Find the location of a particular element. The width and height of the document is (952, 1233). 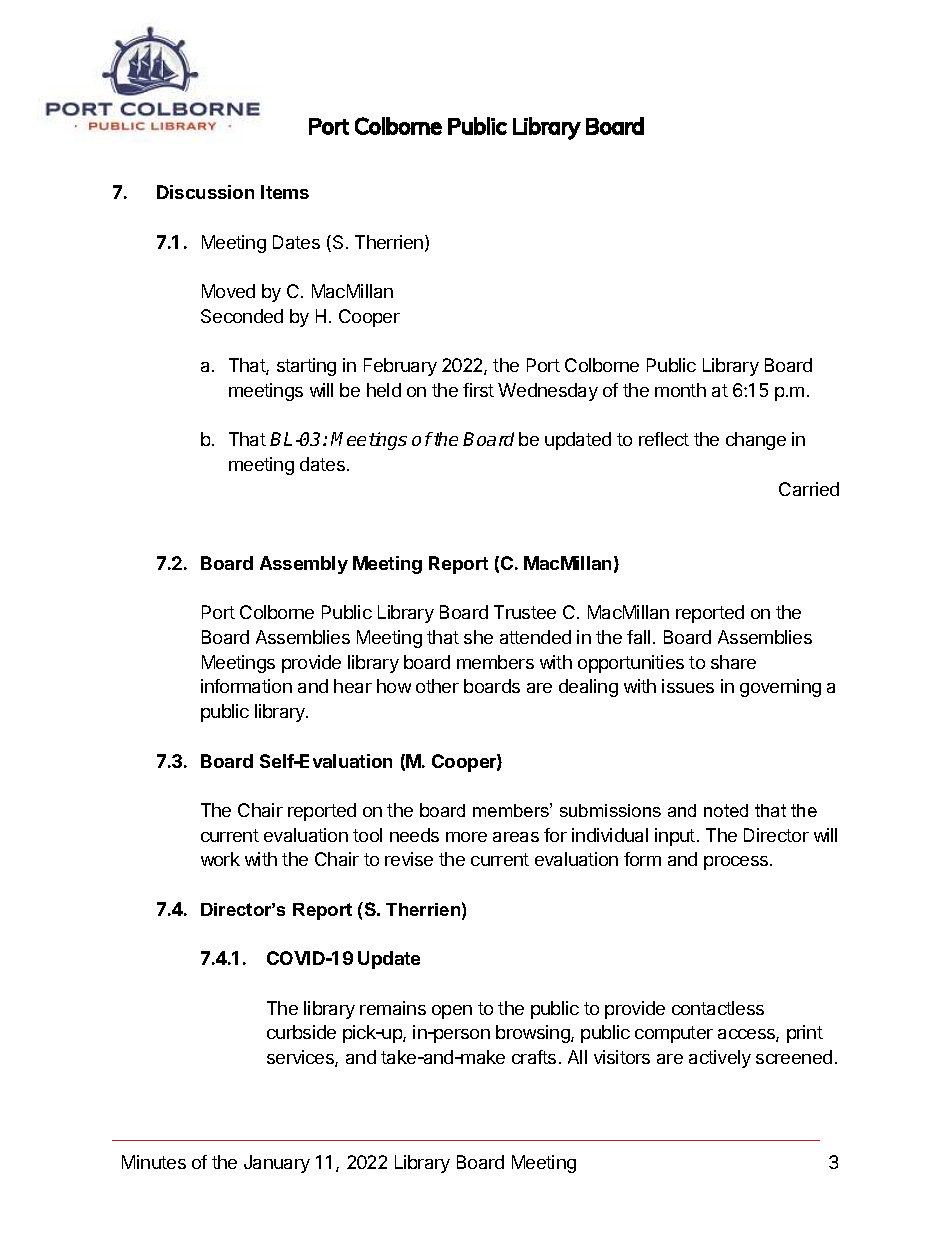

January is located at coordinates (277, 1164).
